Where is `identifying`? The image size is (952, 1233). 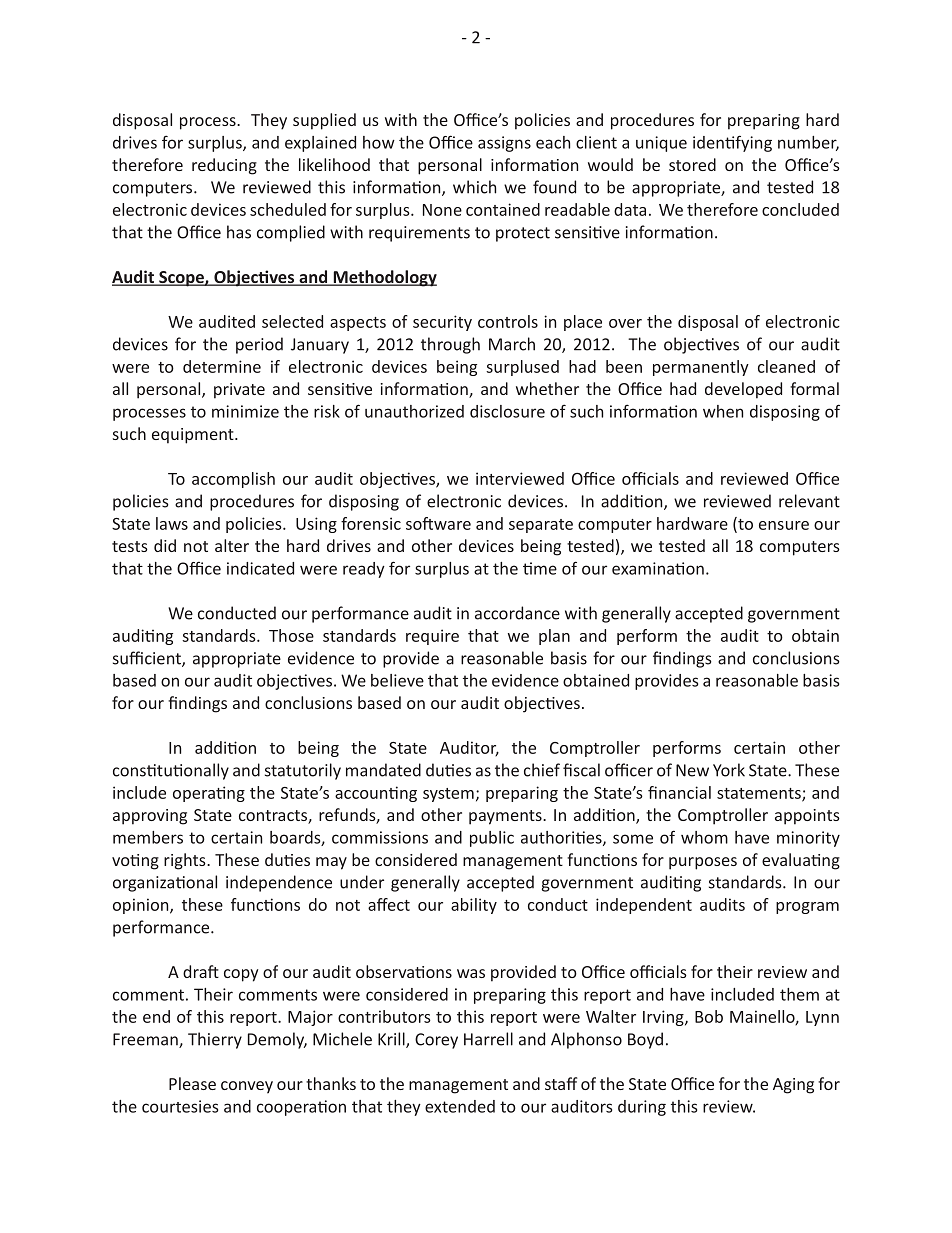 identifying is located at coordinates (732, 143).
